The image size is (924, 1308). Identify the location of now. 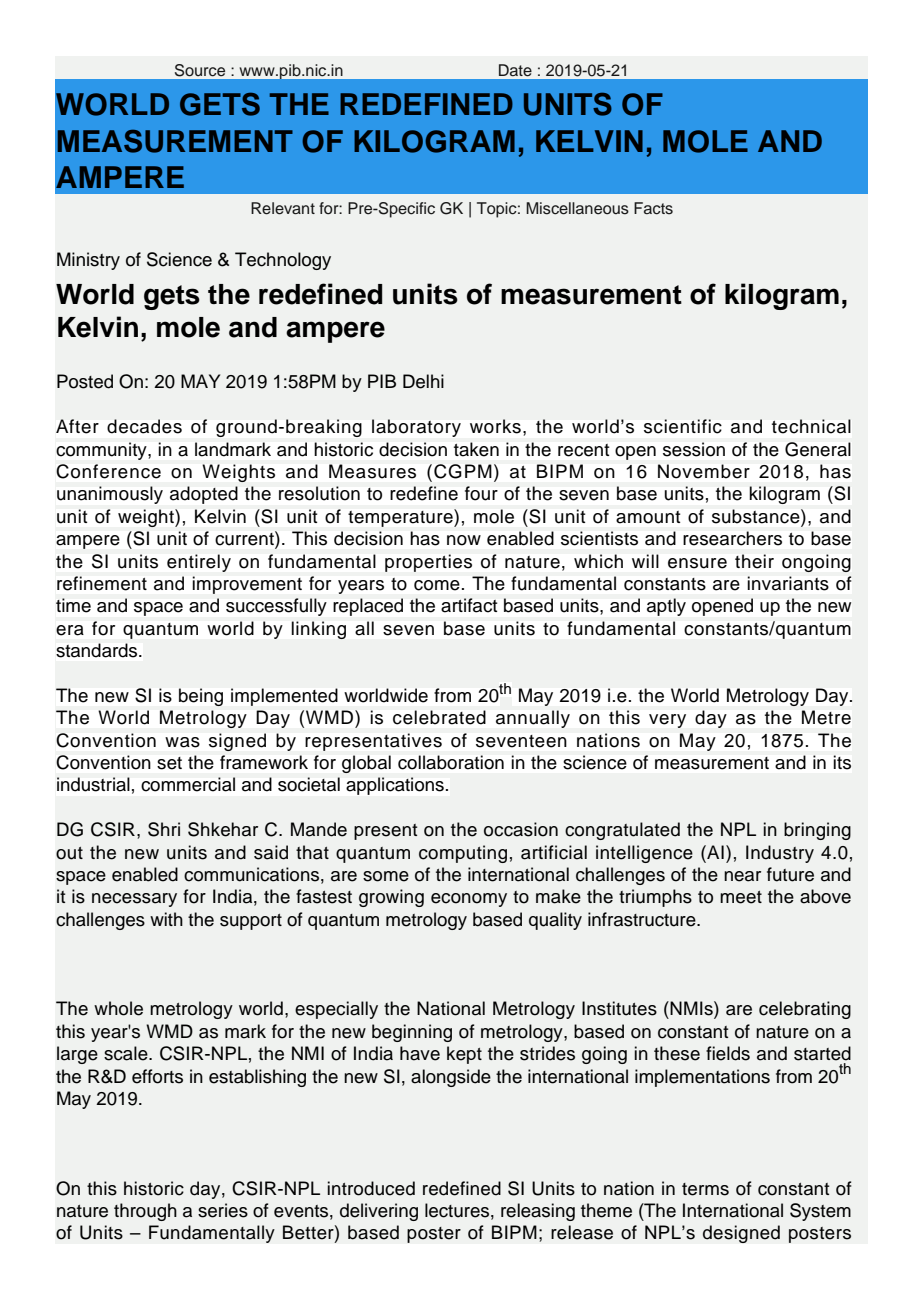
(464, 540).
